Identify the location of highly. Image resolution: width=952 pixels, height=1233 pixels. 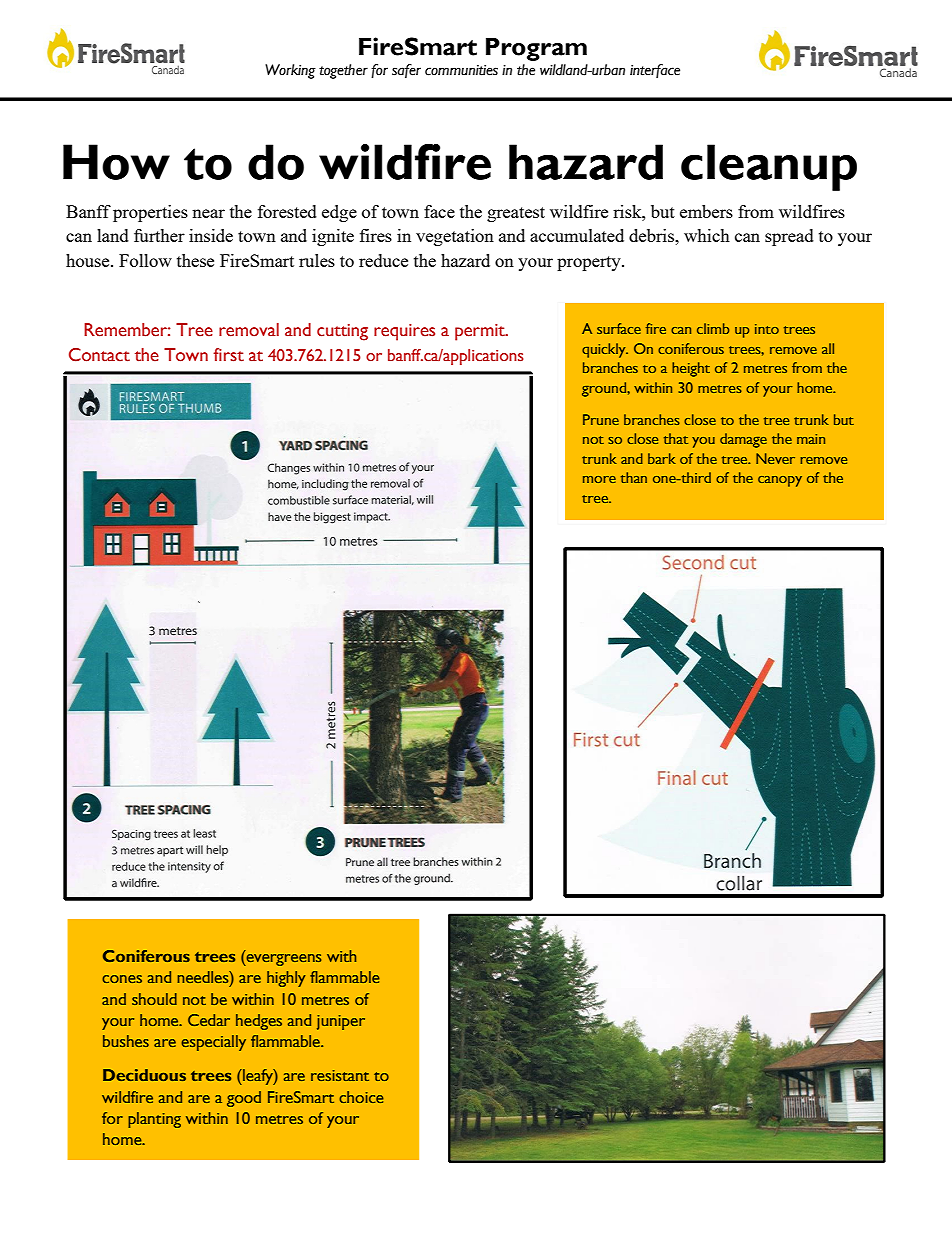
(286, 979).
